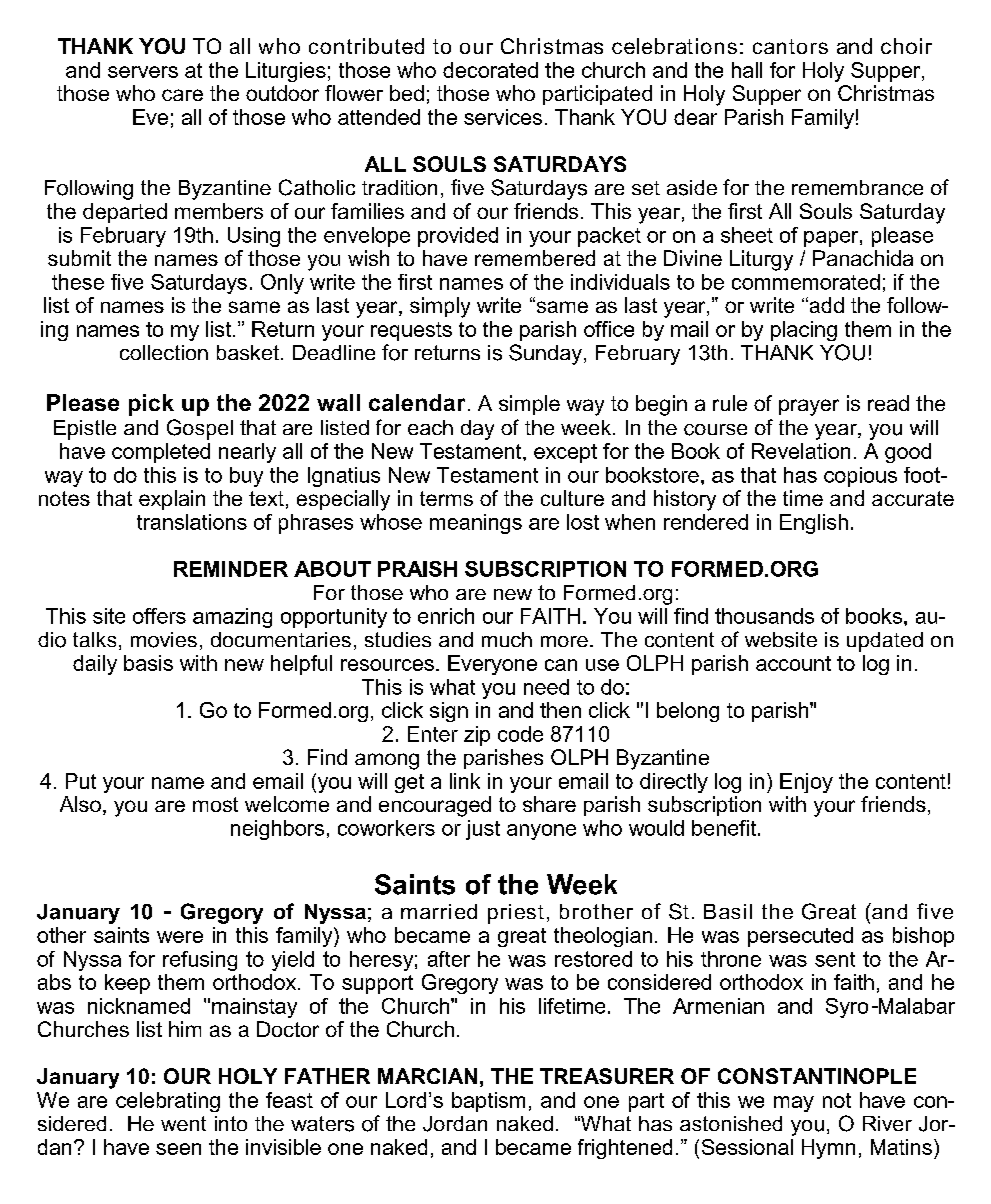 The height and width of the page is (1204, 991). Describe the element at coordinates (747, 70) in the page. I see `hall` at that location.
